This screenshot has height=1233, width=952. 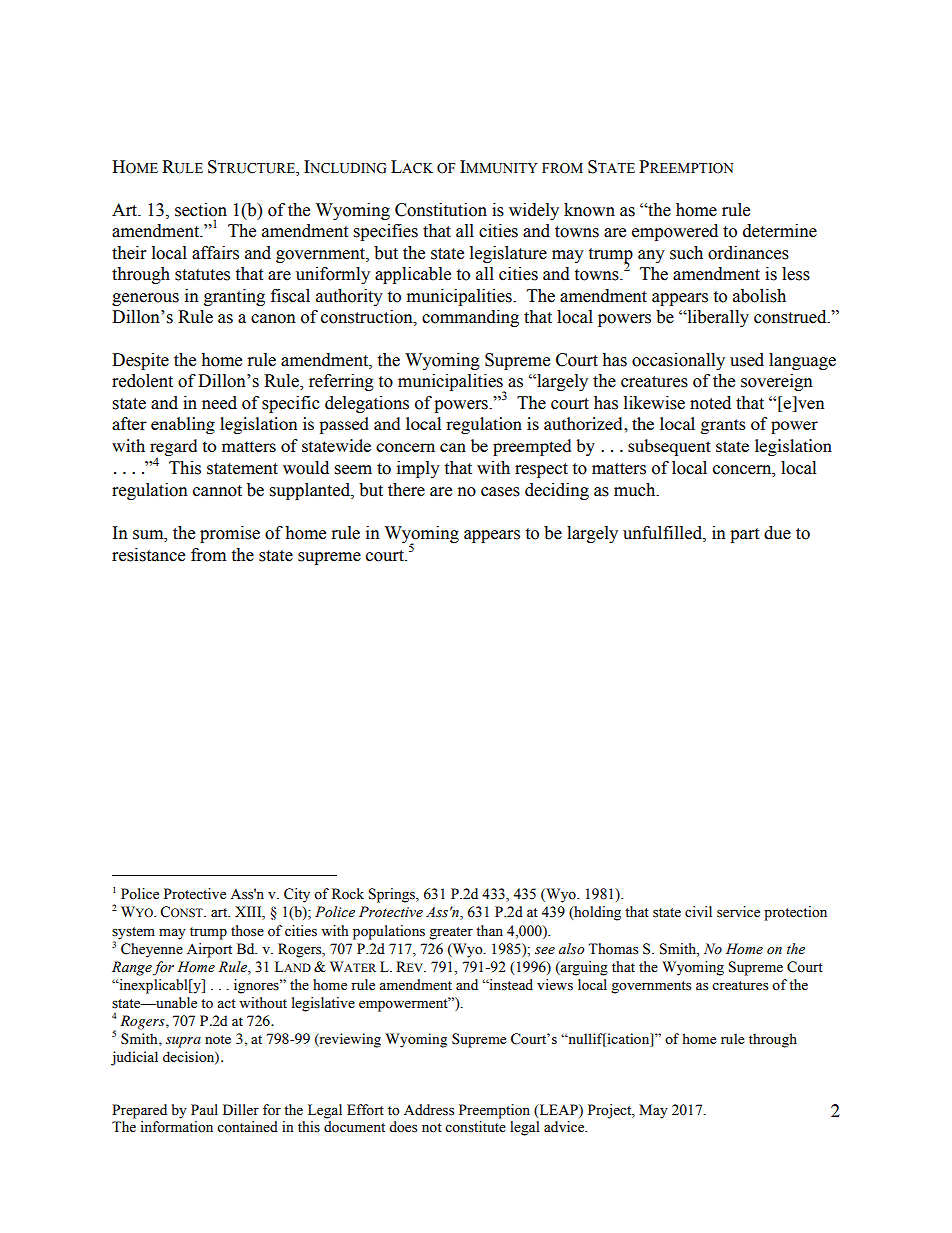 What do you see at coordinates (744, 535) in the screenshot?
I see `part` at bounding box center [744, 535].
